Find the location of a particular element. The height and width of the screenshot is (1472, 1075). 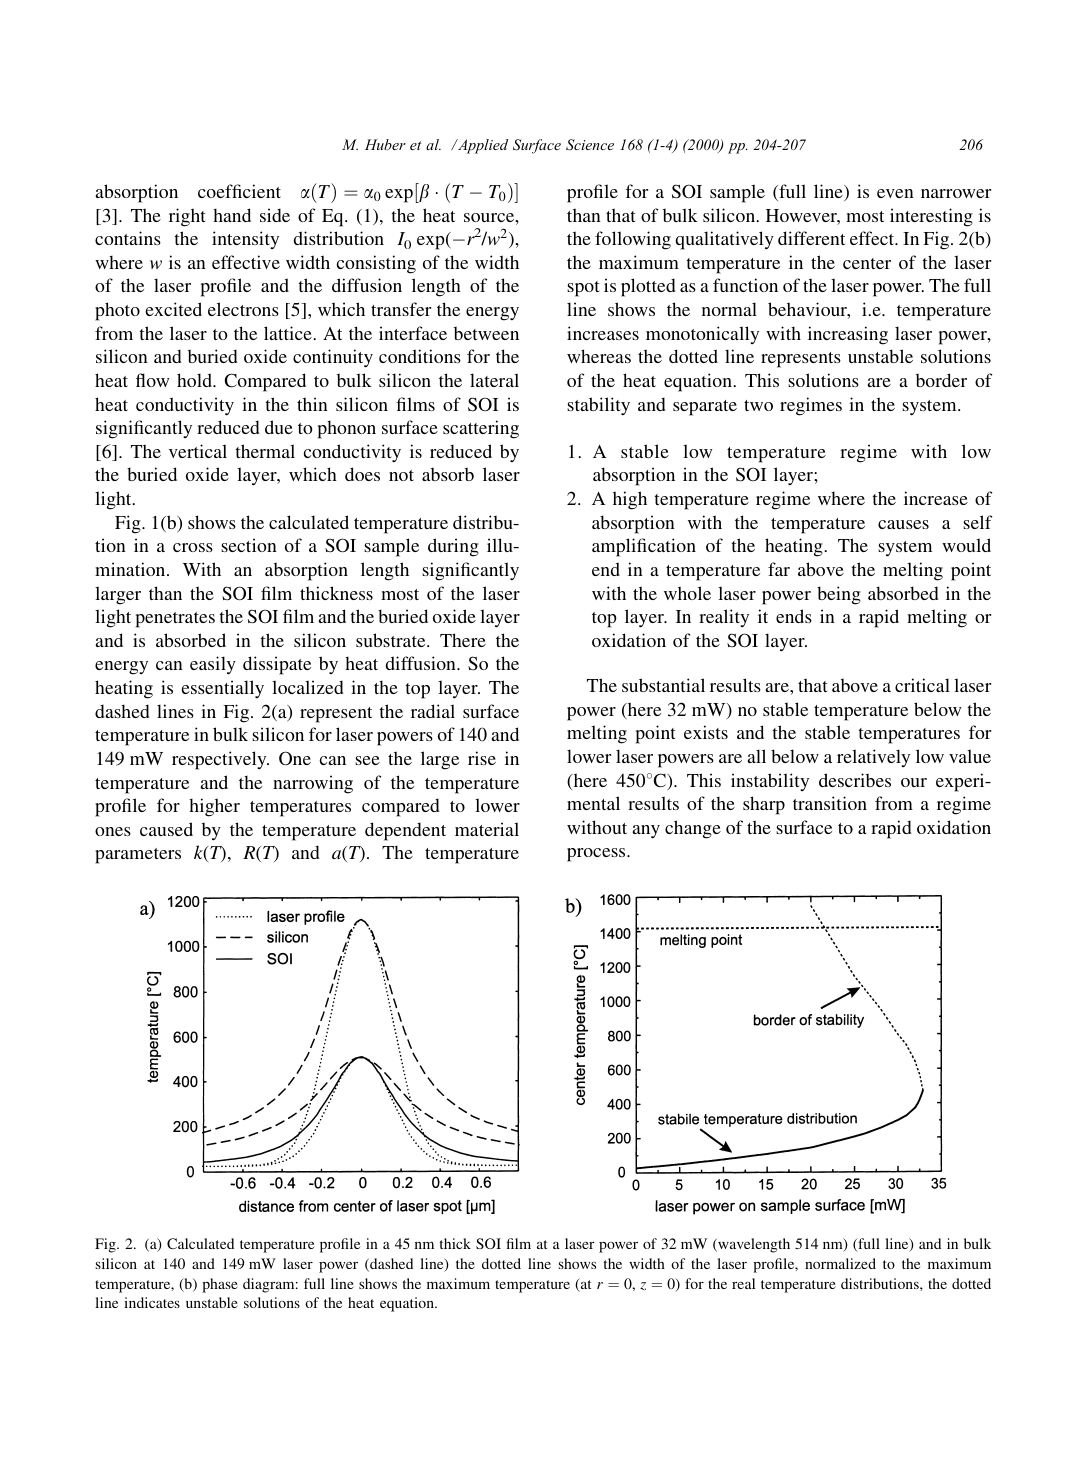

material is located at coordinates (487, 829).
